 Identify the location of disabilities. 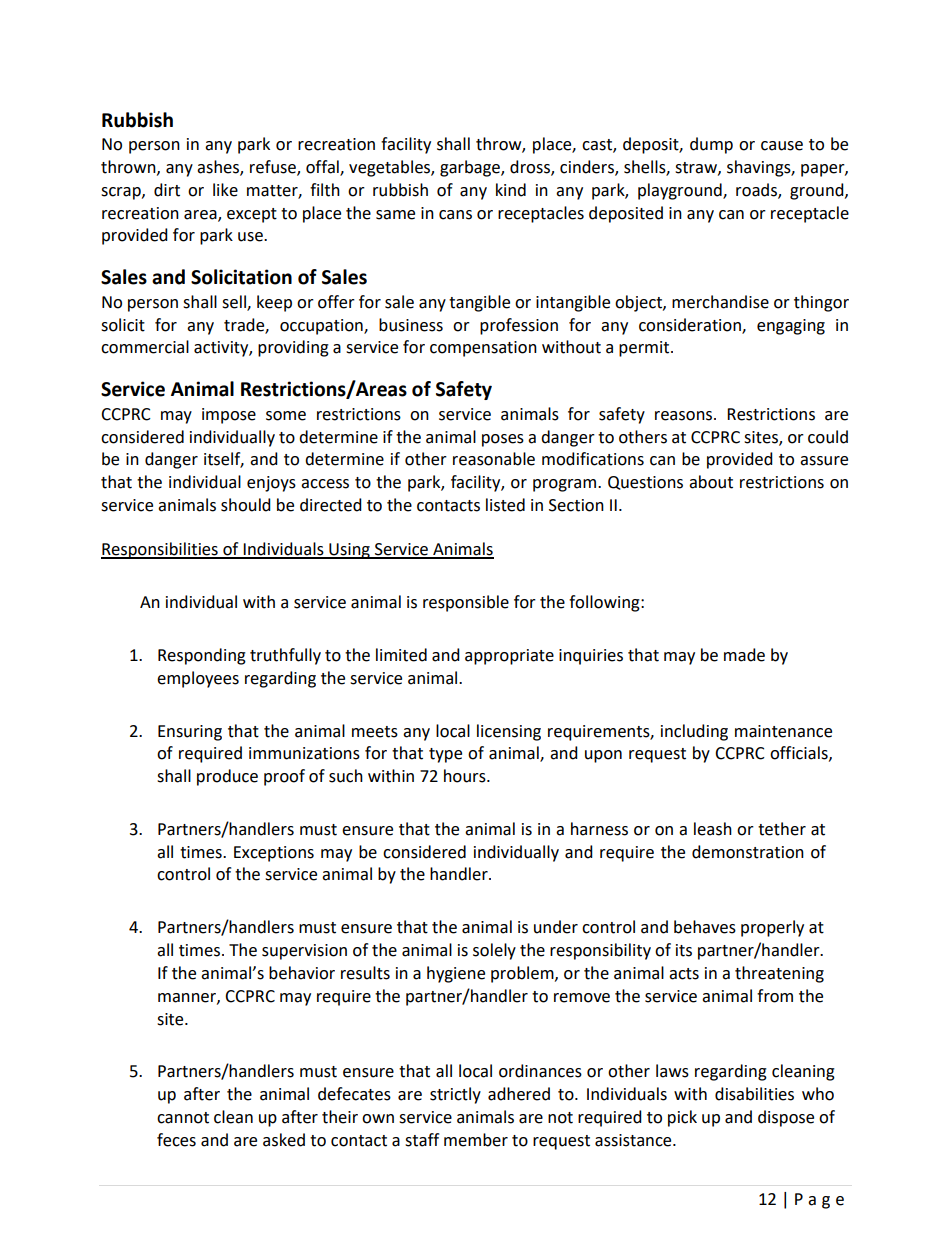
(754, 1094).
